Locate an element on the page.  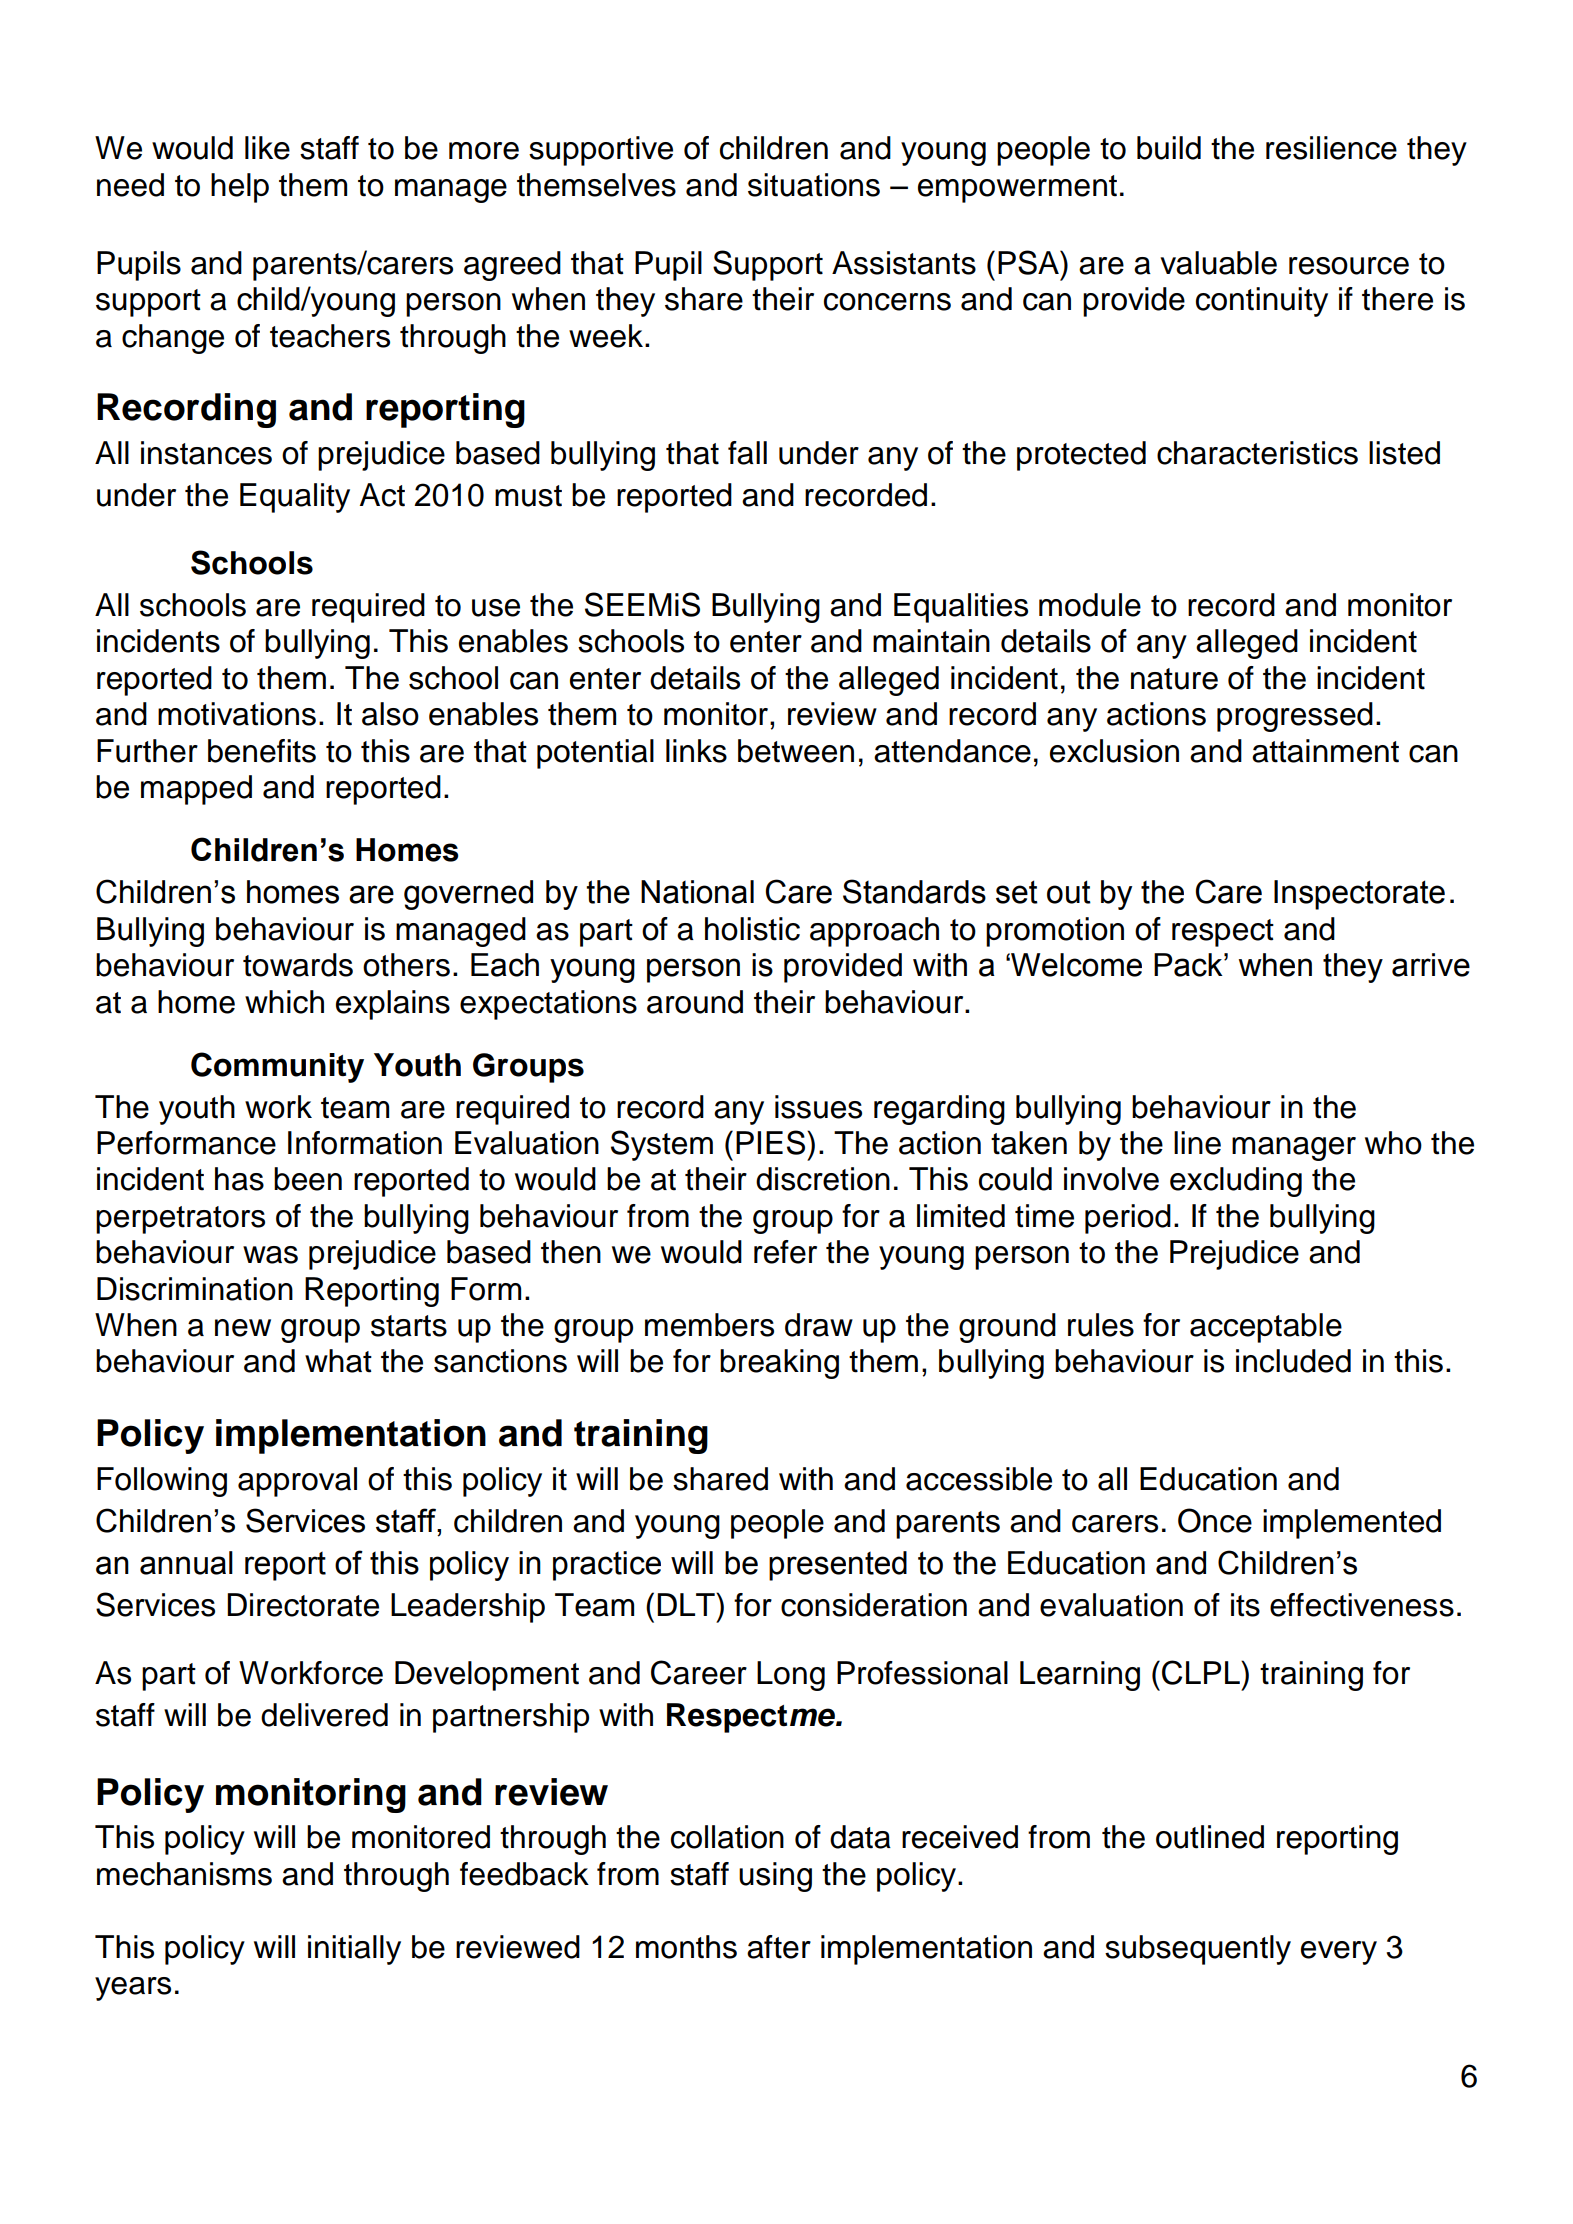
Community is located at coordinates (277, 1067).
